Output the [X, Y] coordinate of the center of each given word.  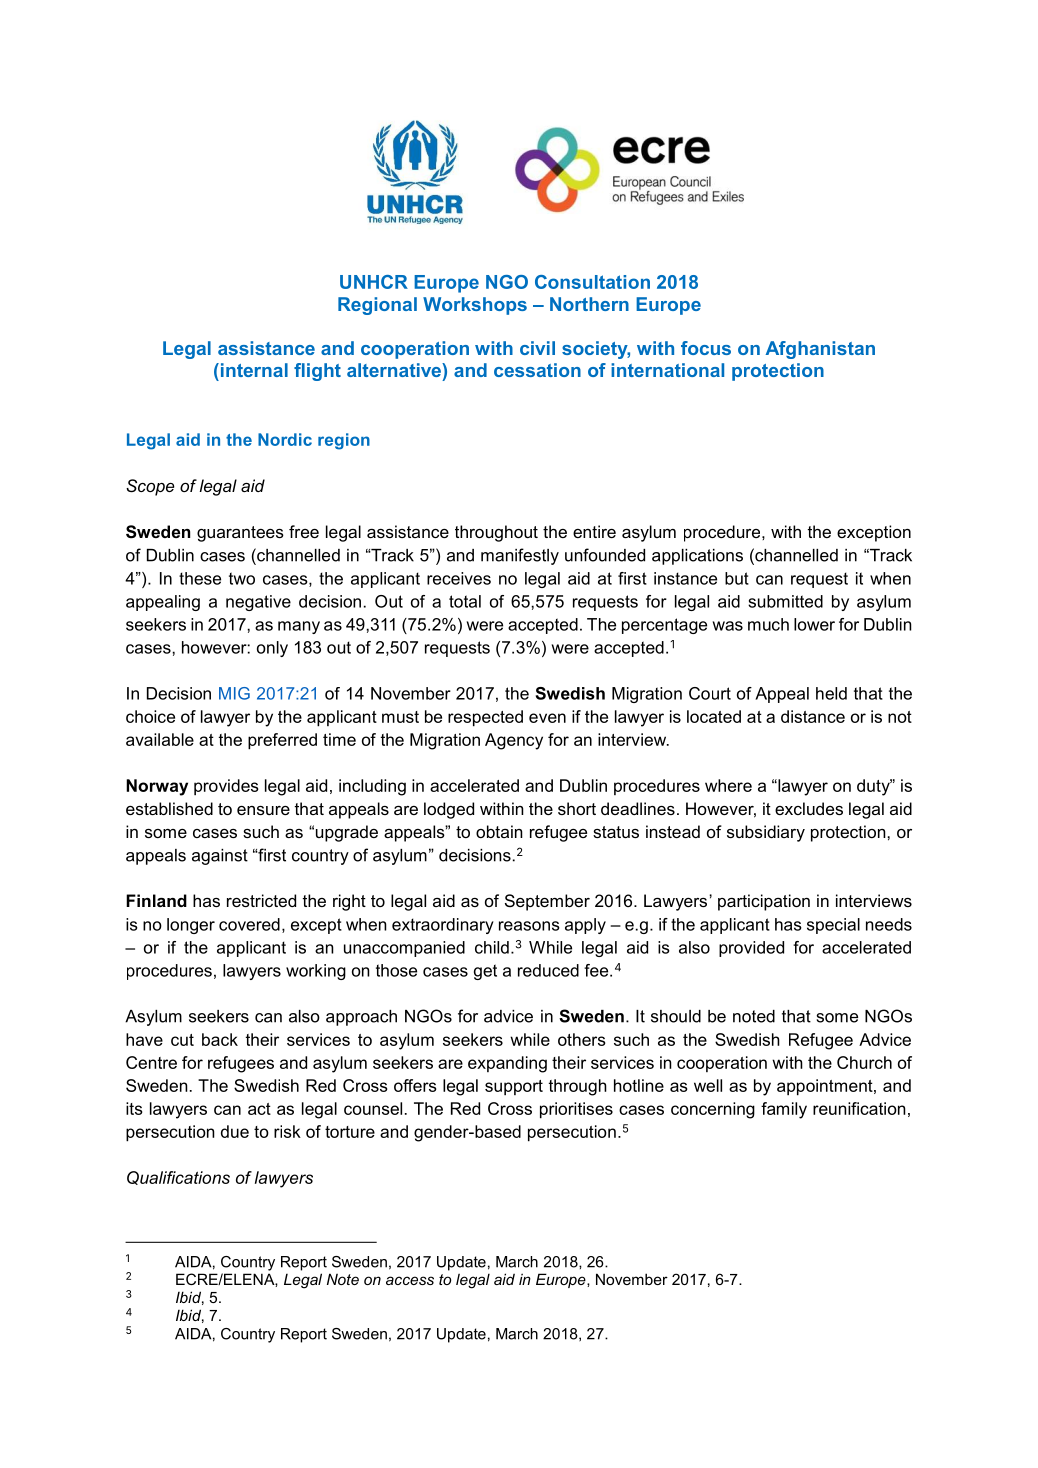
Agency [514, 741]
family [784, 1110]
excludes [809, 808]
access [410, 1280]
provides [226, 787]
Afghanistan [820, 350]
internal [253, 370]
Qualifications [178, 1178]
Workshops [475, 306]
